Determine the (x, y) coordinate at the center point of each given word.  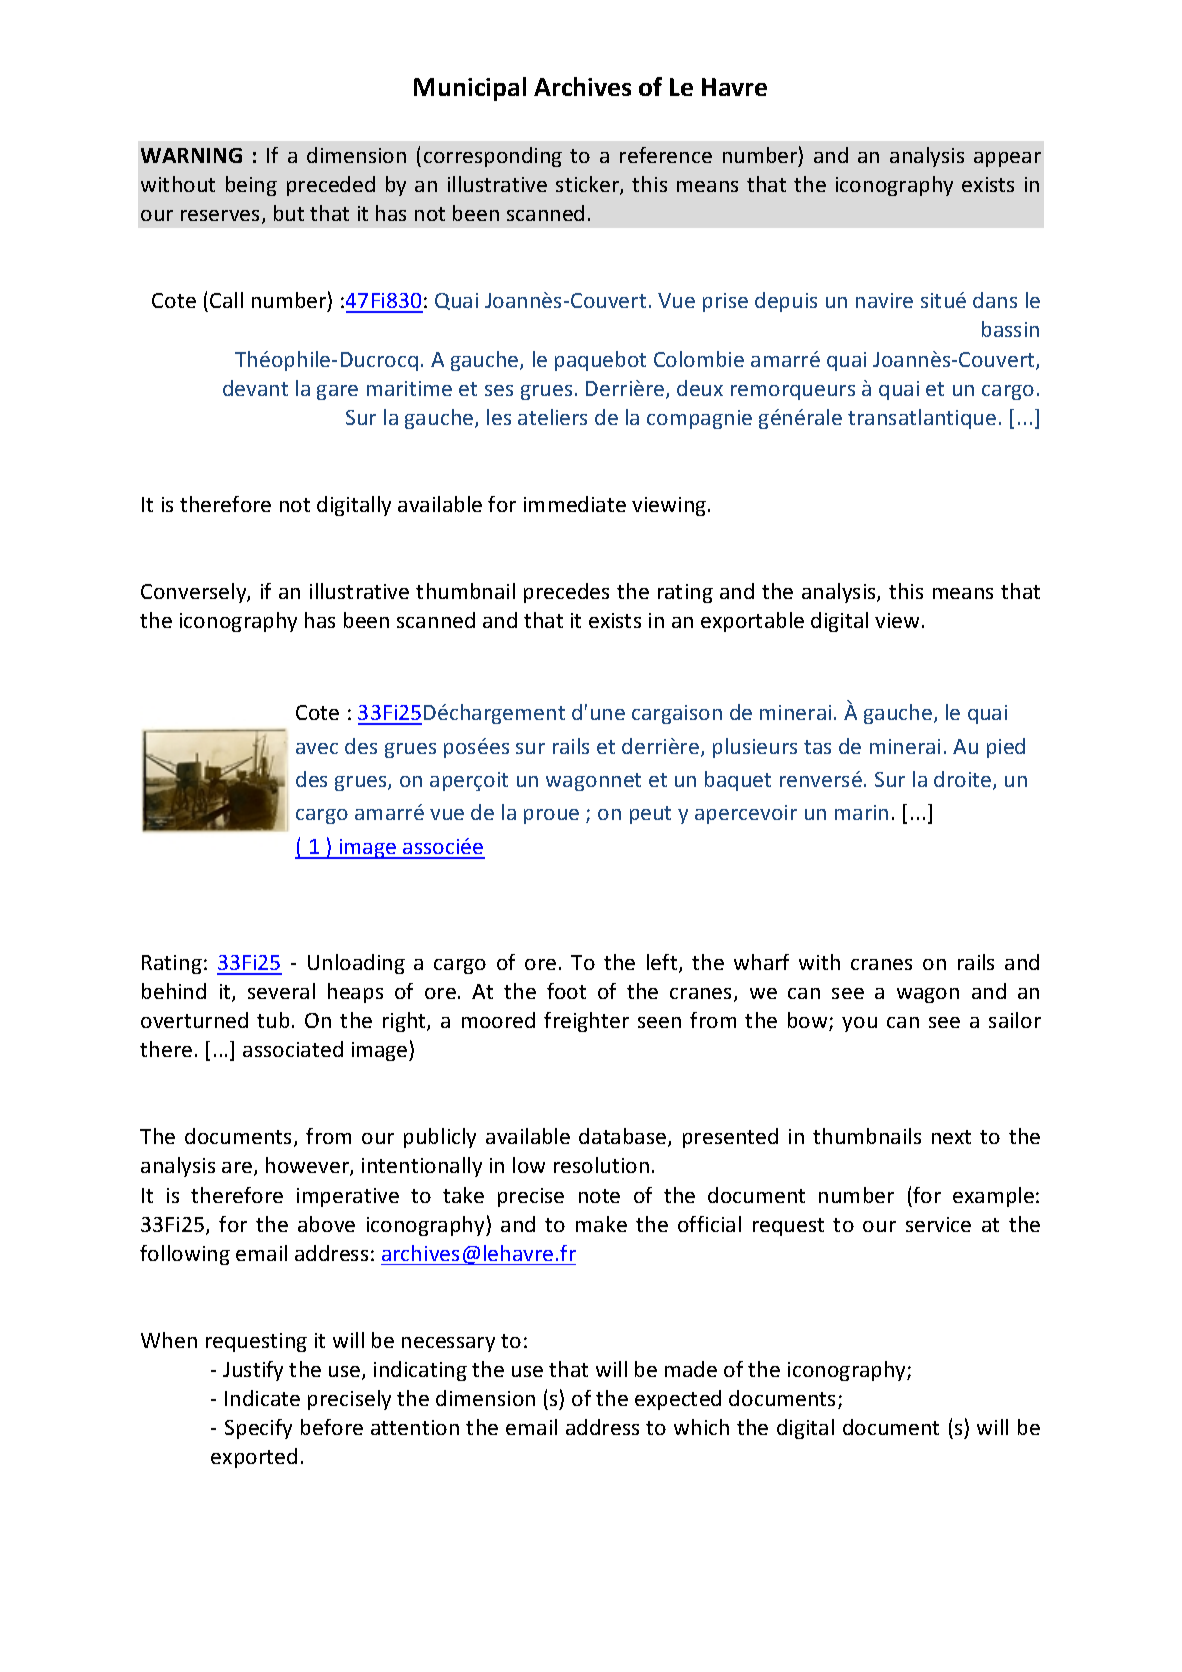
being (251, 186)
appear (1007, 159)
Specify (258, 1429)
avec (317, 748)
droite (964, 780)
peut (650, 815)
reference (666, 155)
